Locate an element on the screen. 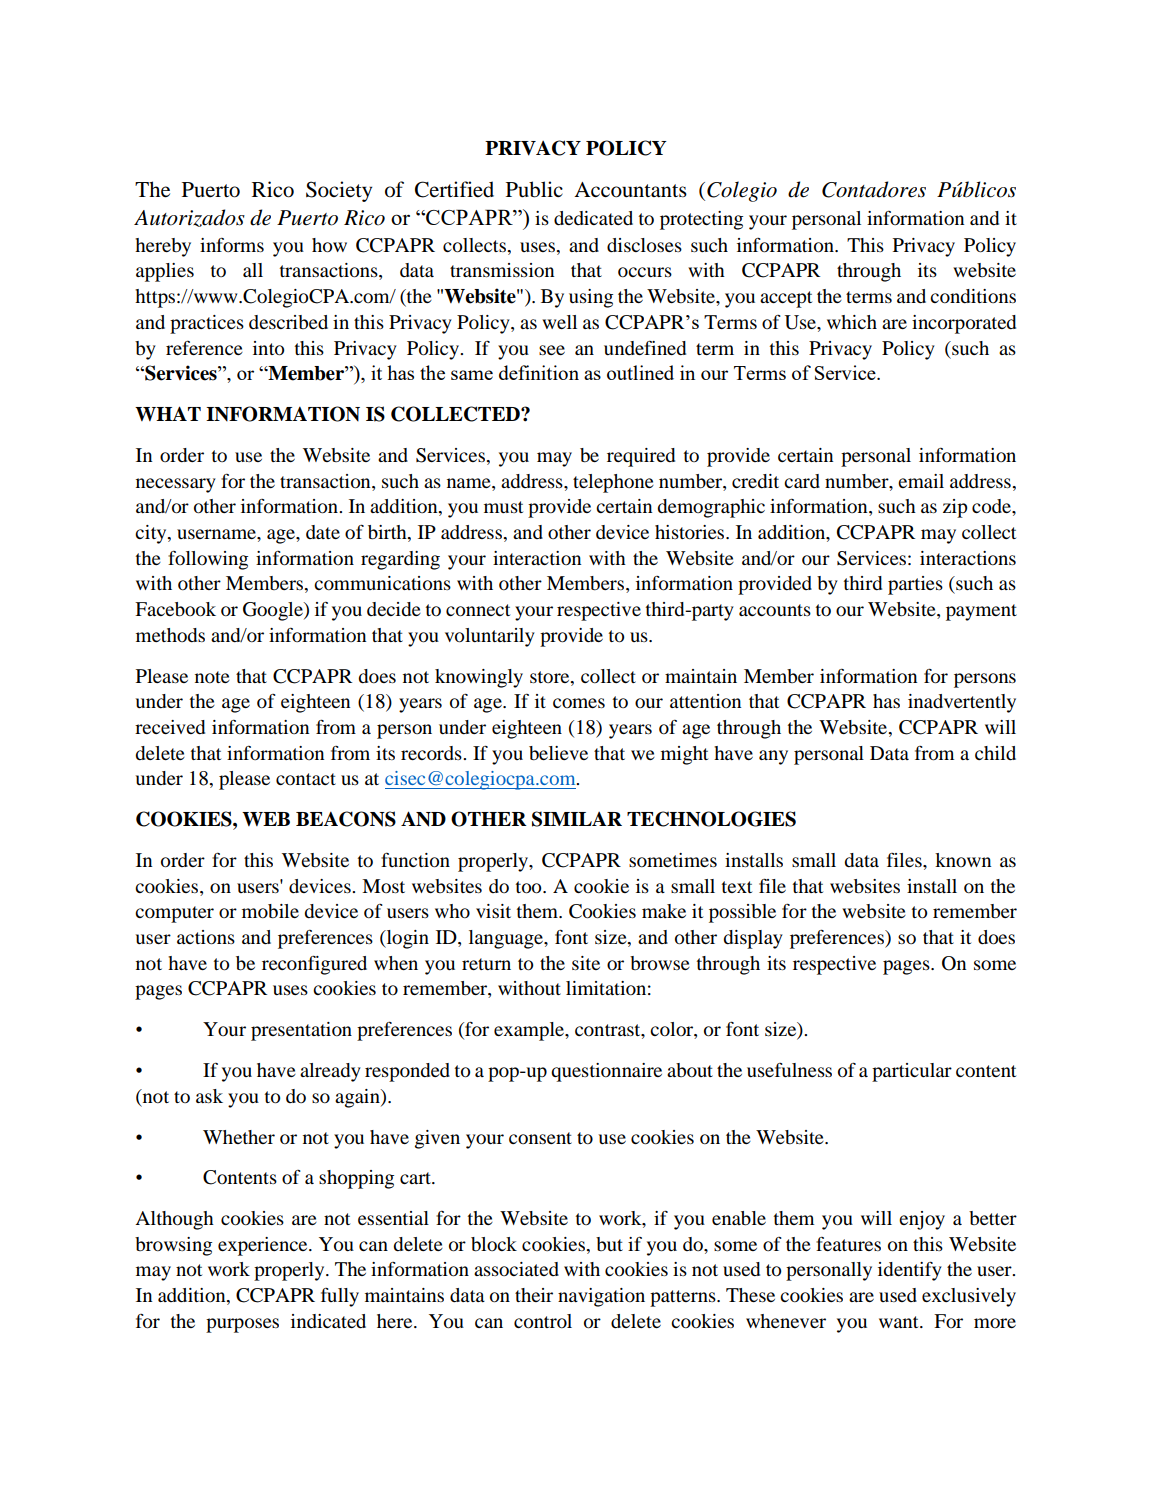  believe is located at coordinates (558, 753).
